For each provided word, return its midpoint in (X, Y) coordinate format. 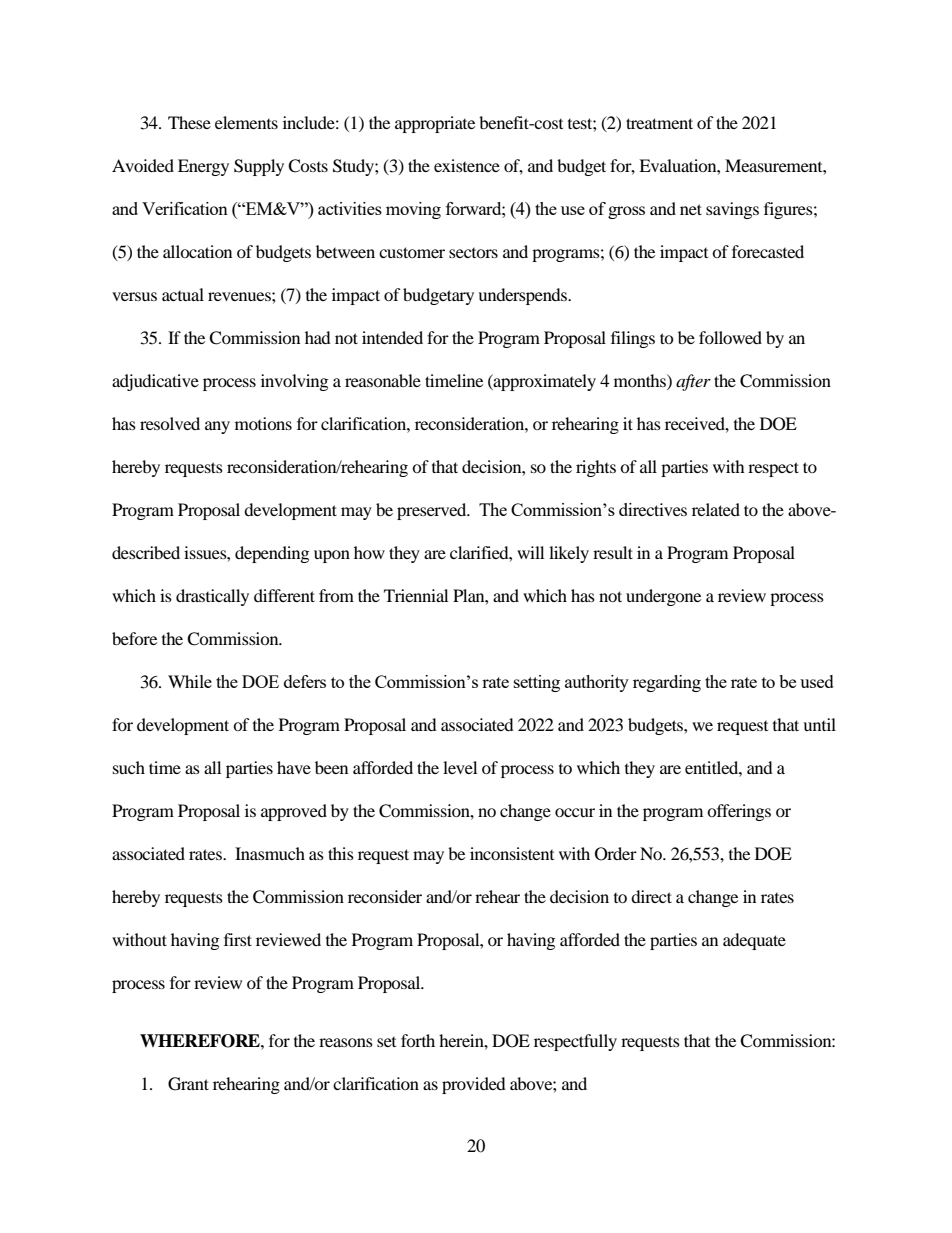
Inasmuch (270, 853)
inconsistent (512, 853)
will (530, 552)
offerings (739, 812)
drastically (212, 597)
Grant (188, 1084)
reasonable (383, 380)
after (693, 382)
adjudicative (155, 382)
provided (474, 1085)
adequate (754, 941)
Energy (203, 167)
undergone (663, 597)
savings (732, 210)
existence (467, 165)
